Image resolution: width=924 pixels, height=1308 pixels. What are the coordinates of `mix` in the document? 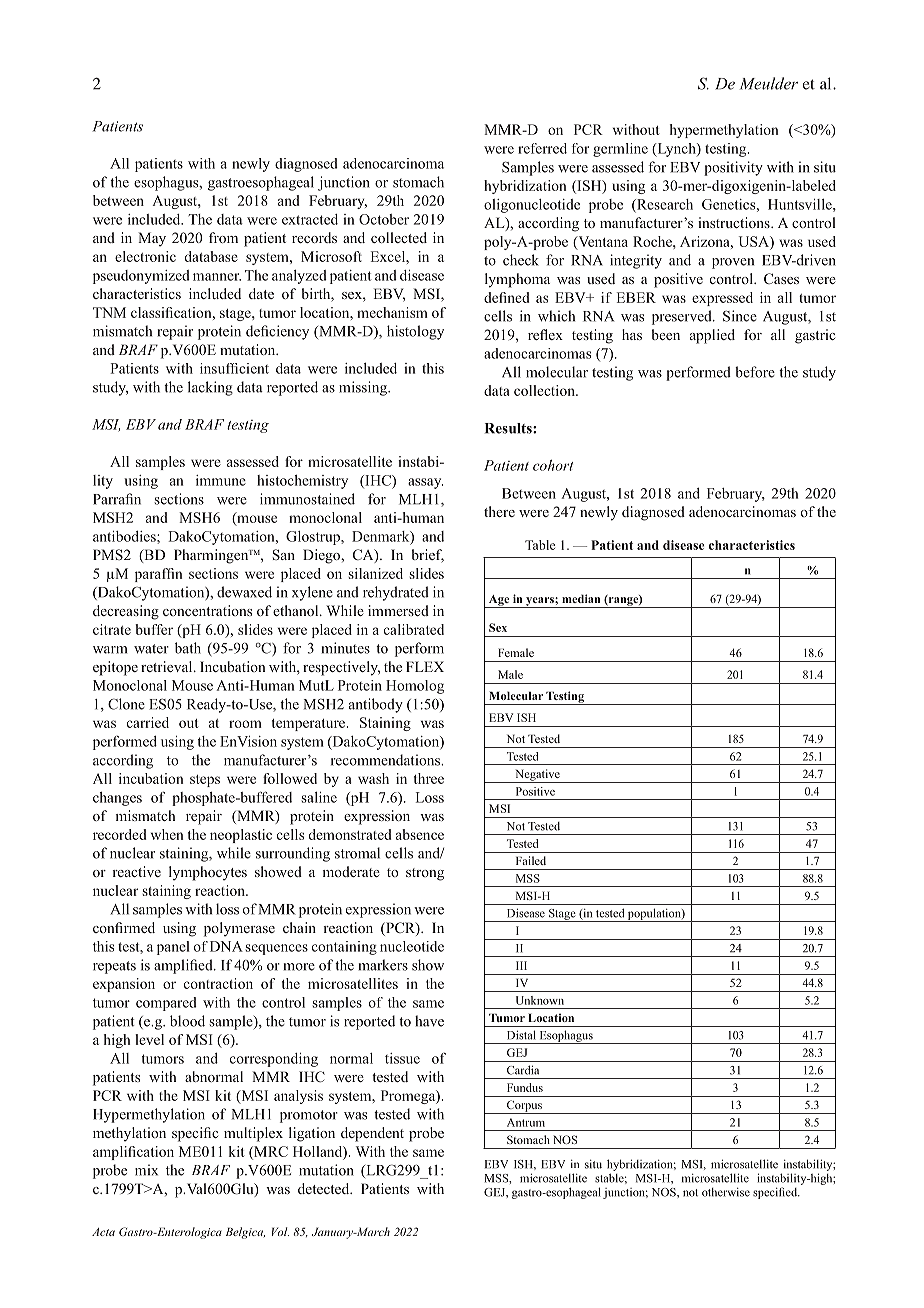 It's located at (146, 1170).
